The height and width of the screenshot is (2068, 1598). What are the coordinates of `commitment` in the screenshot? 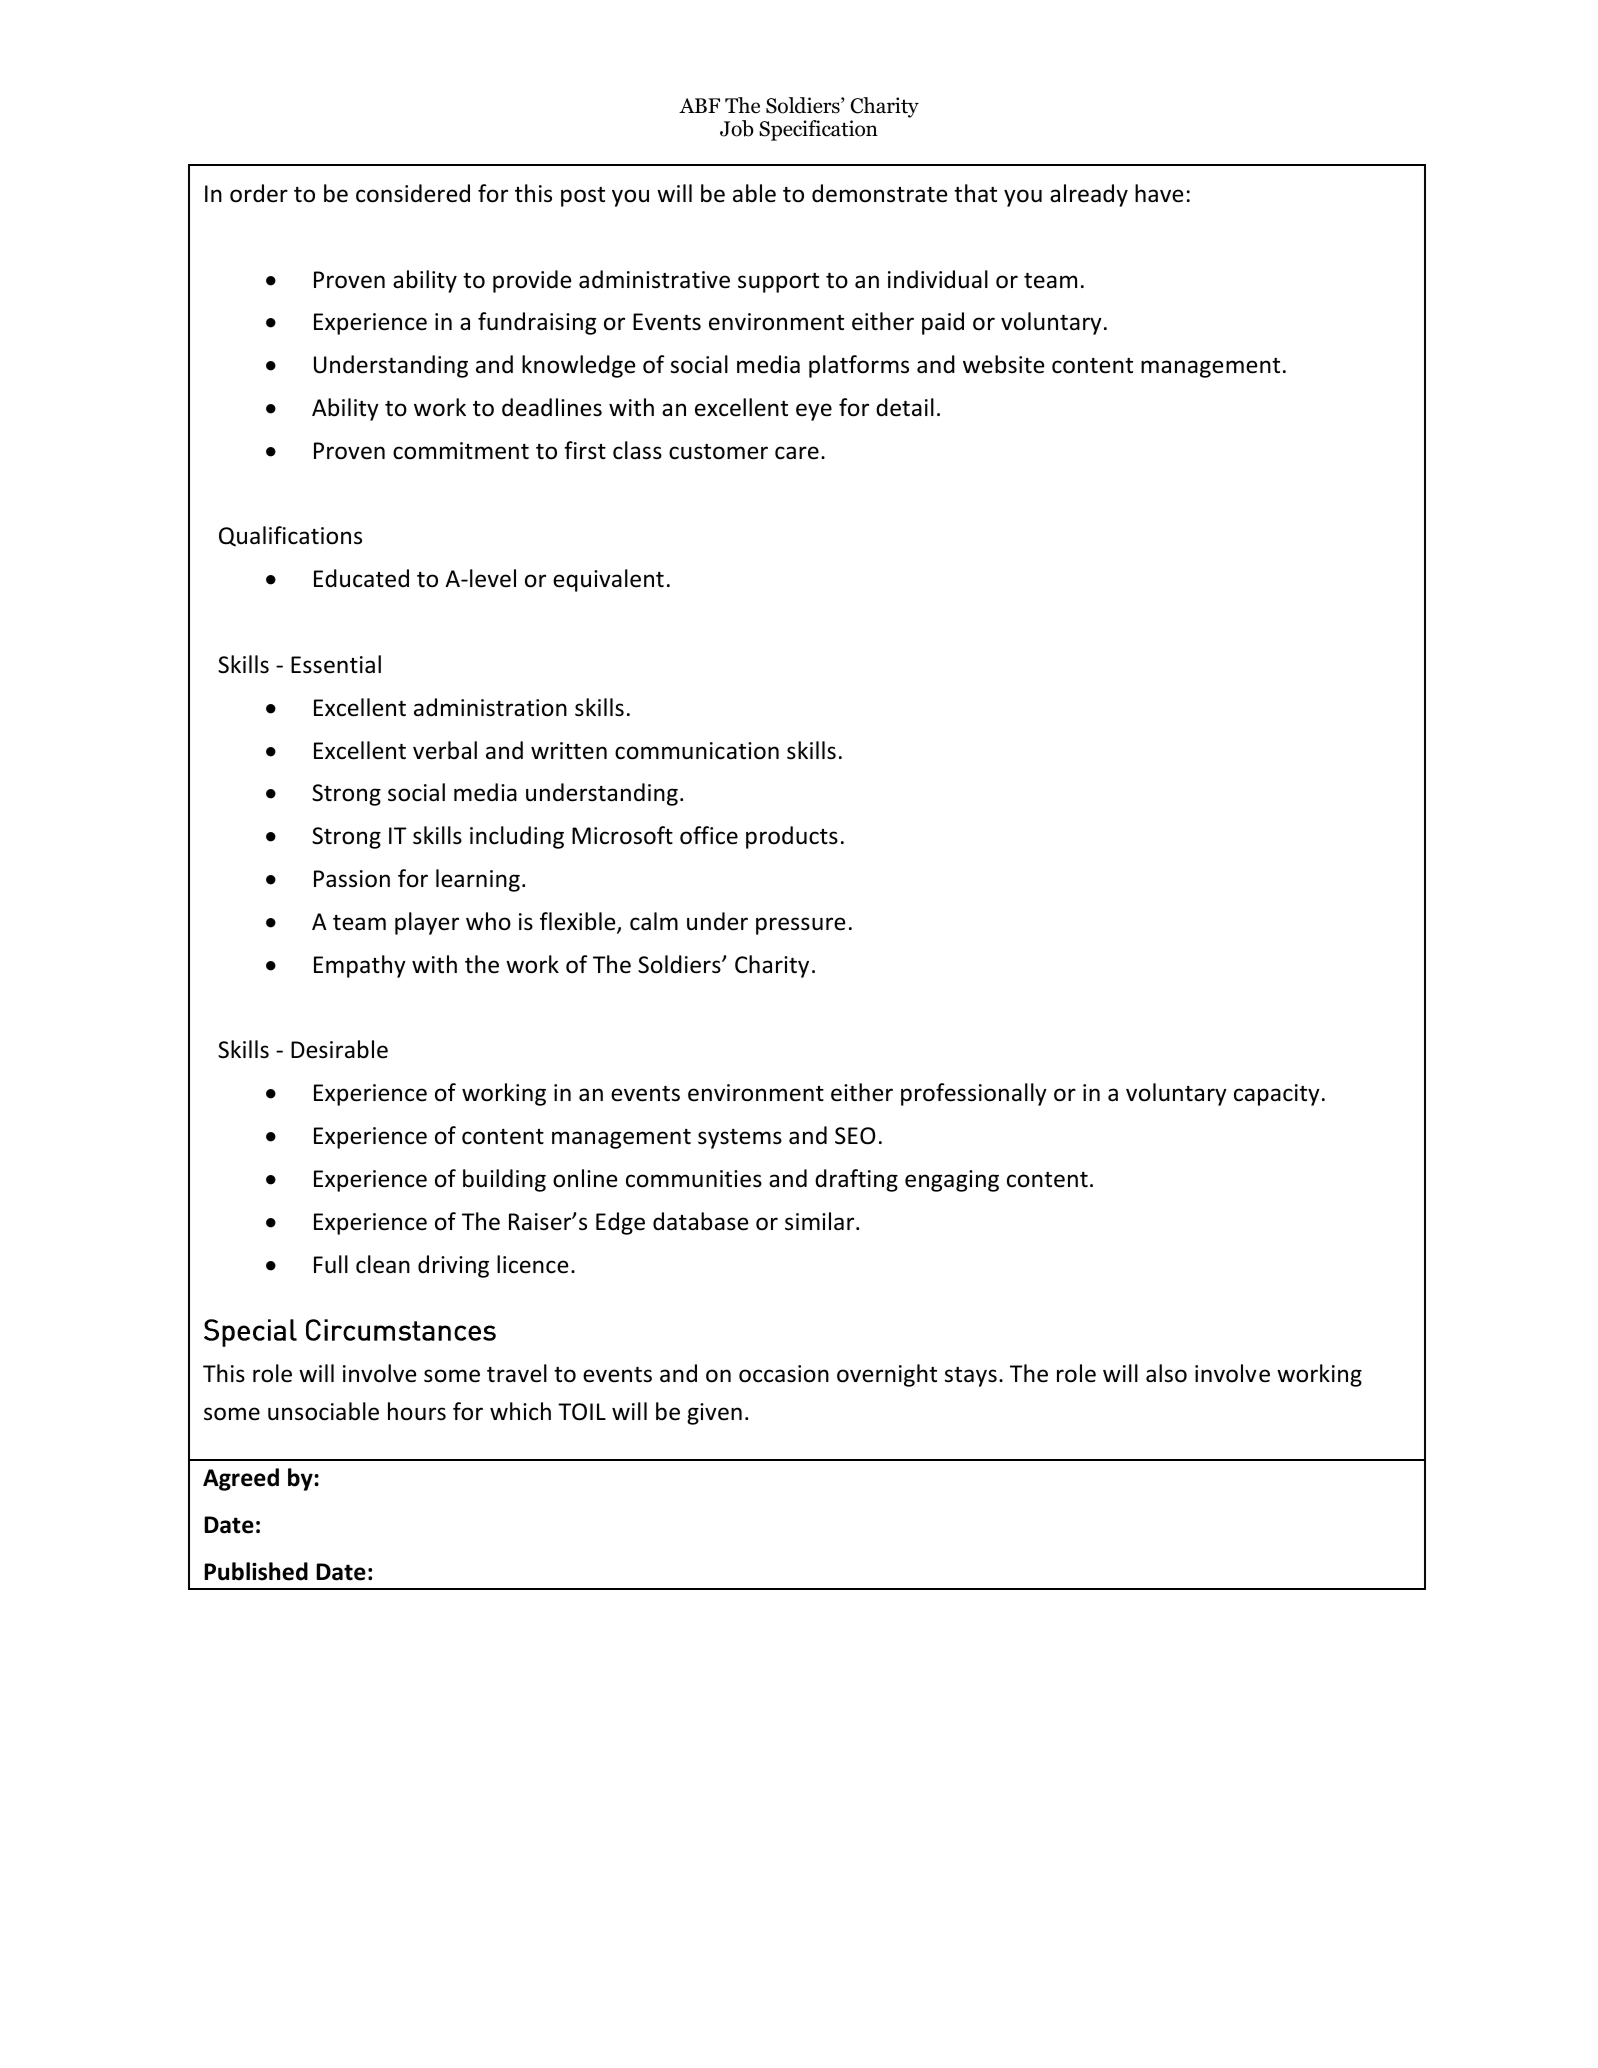 It's located at (461, 451).
